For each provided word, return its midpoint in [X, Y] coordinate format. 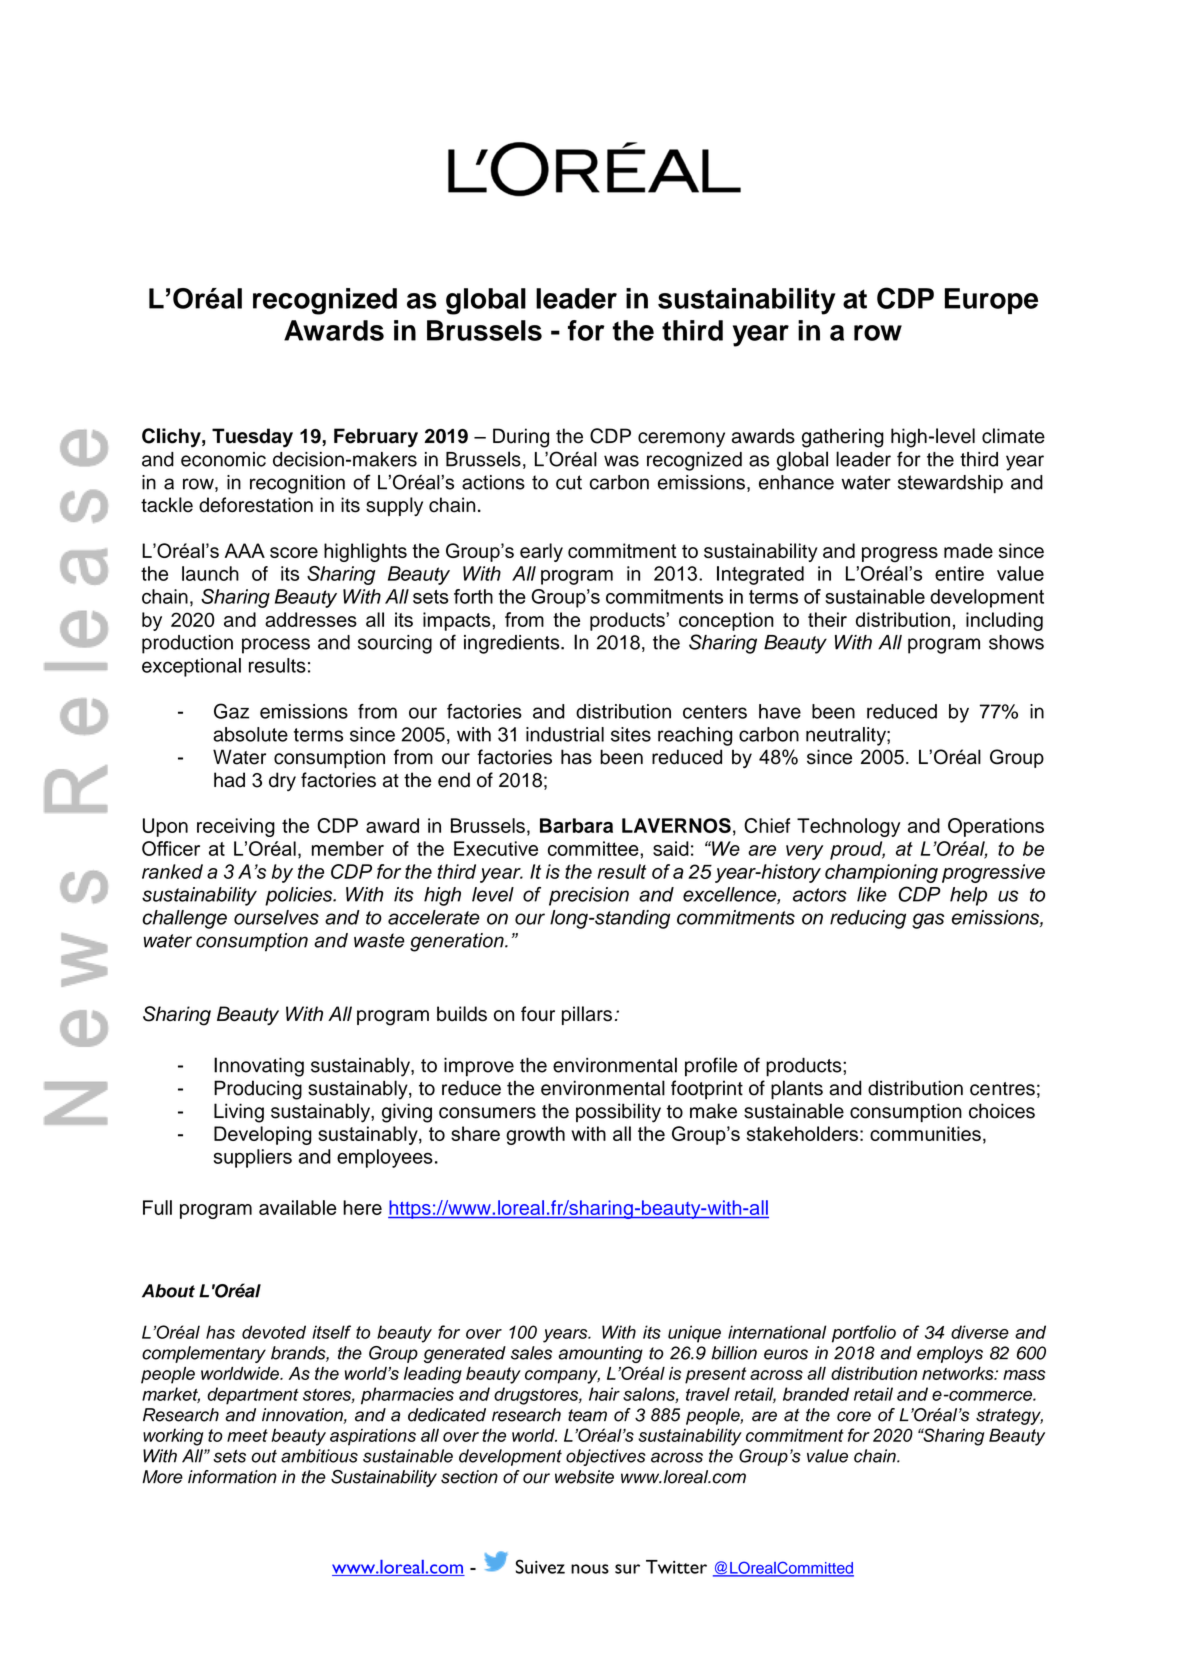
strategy [1009, 1416]
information [232, 1477]
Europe [991, 301]
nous [590, 1569]
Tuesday [252, 438]
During [521, 438]
